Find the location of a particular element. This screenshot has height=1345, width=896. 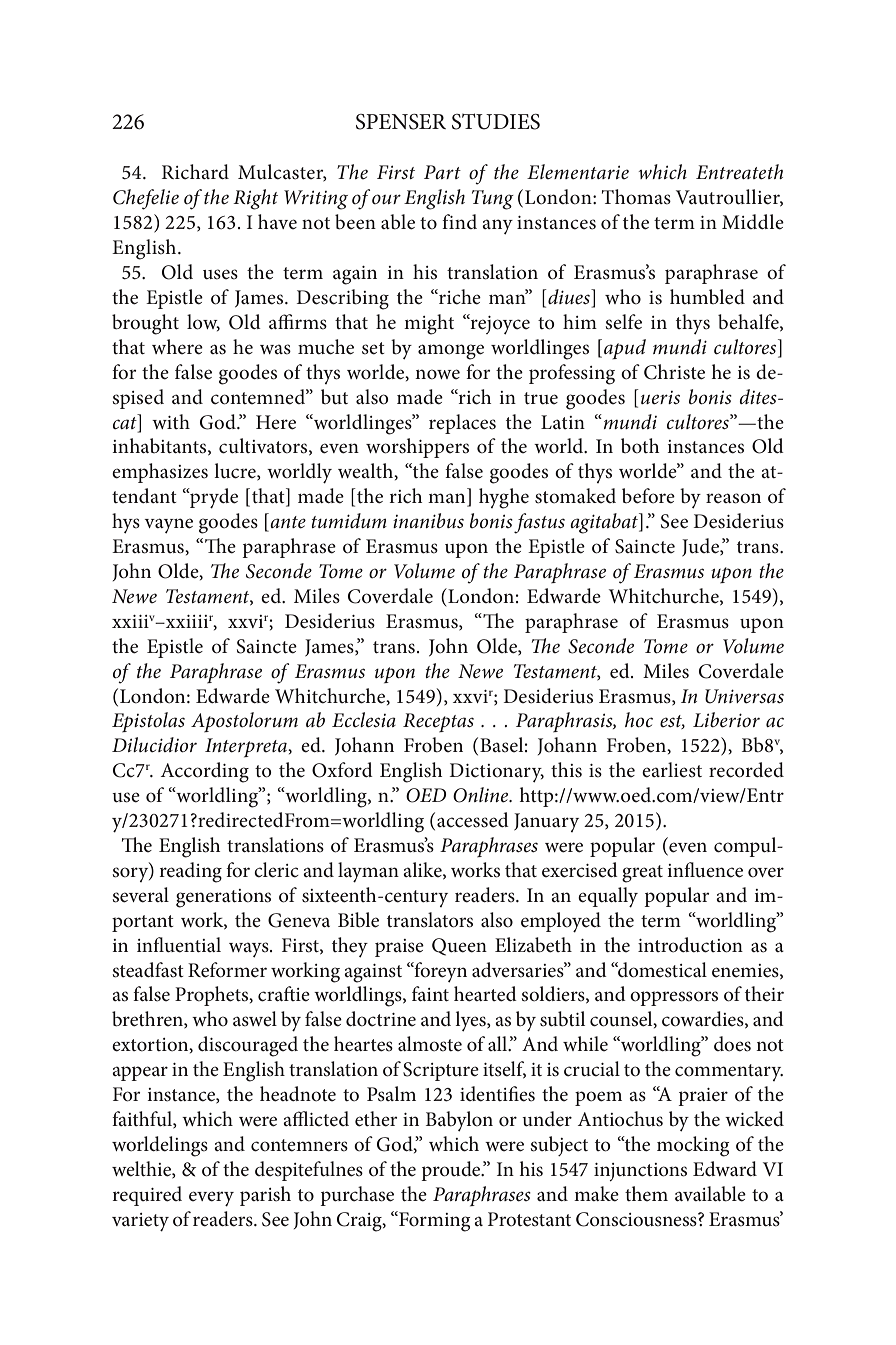

Ecclesia is located at coordinates (364, 720).
